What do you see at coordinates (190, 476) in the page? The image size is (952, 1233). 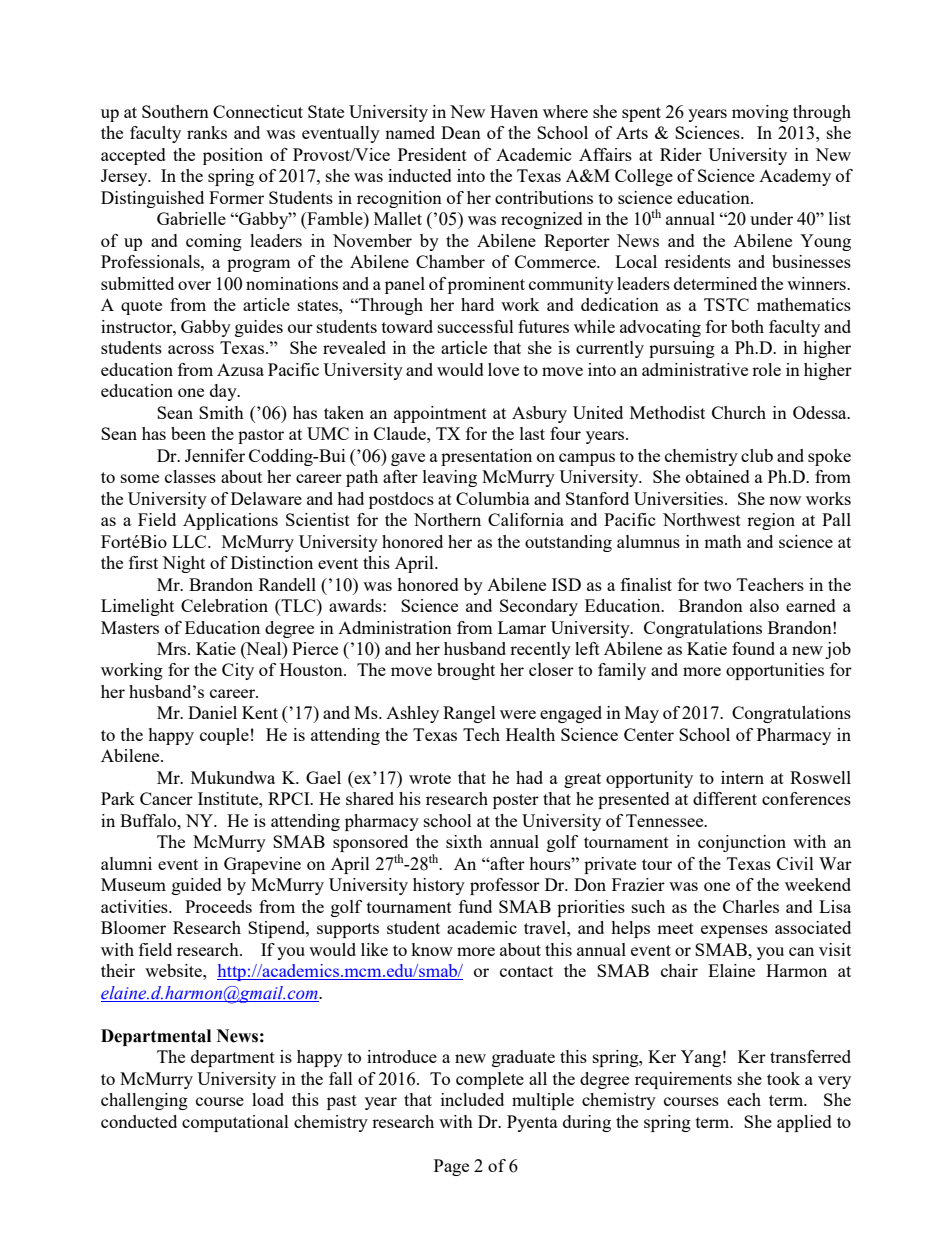 I see `classes` at bounding box center [190, 476].
